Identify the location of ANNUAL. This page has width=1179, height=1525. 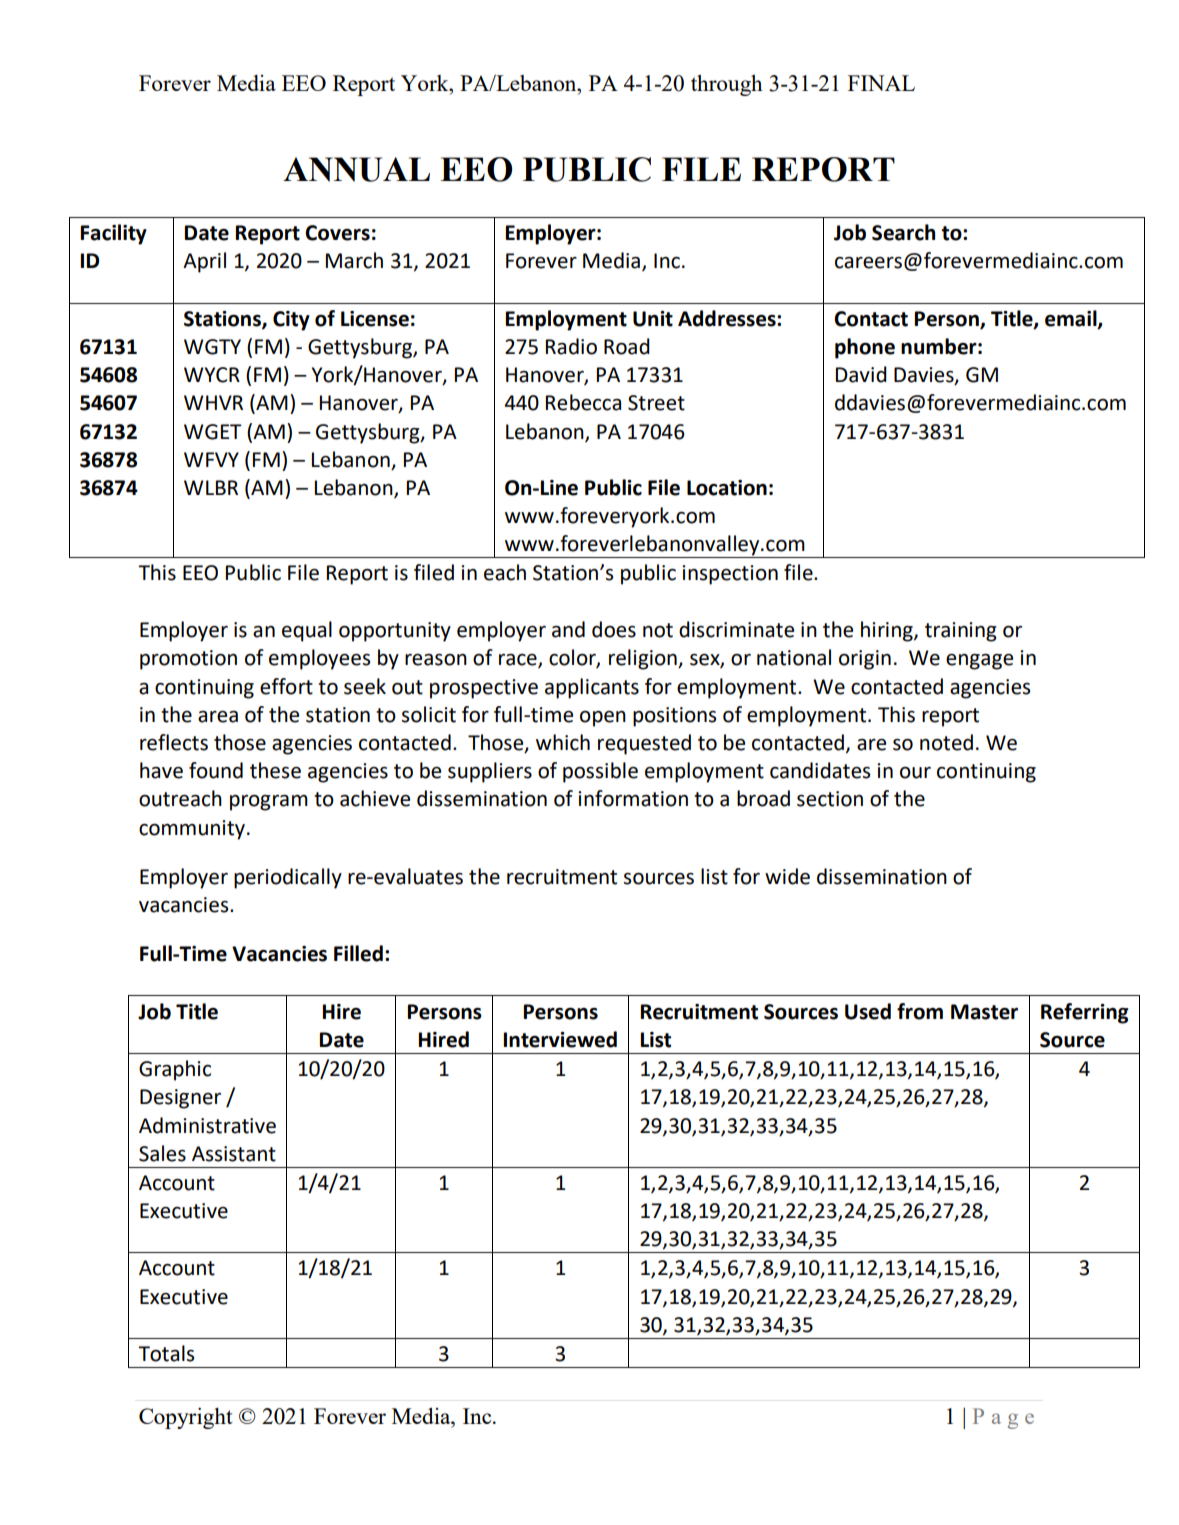
(356, 169).
